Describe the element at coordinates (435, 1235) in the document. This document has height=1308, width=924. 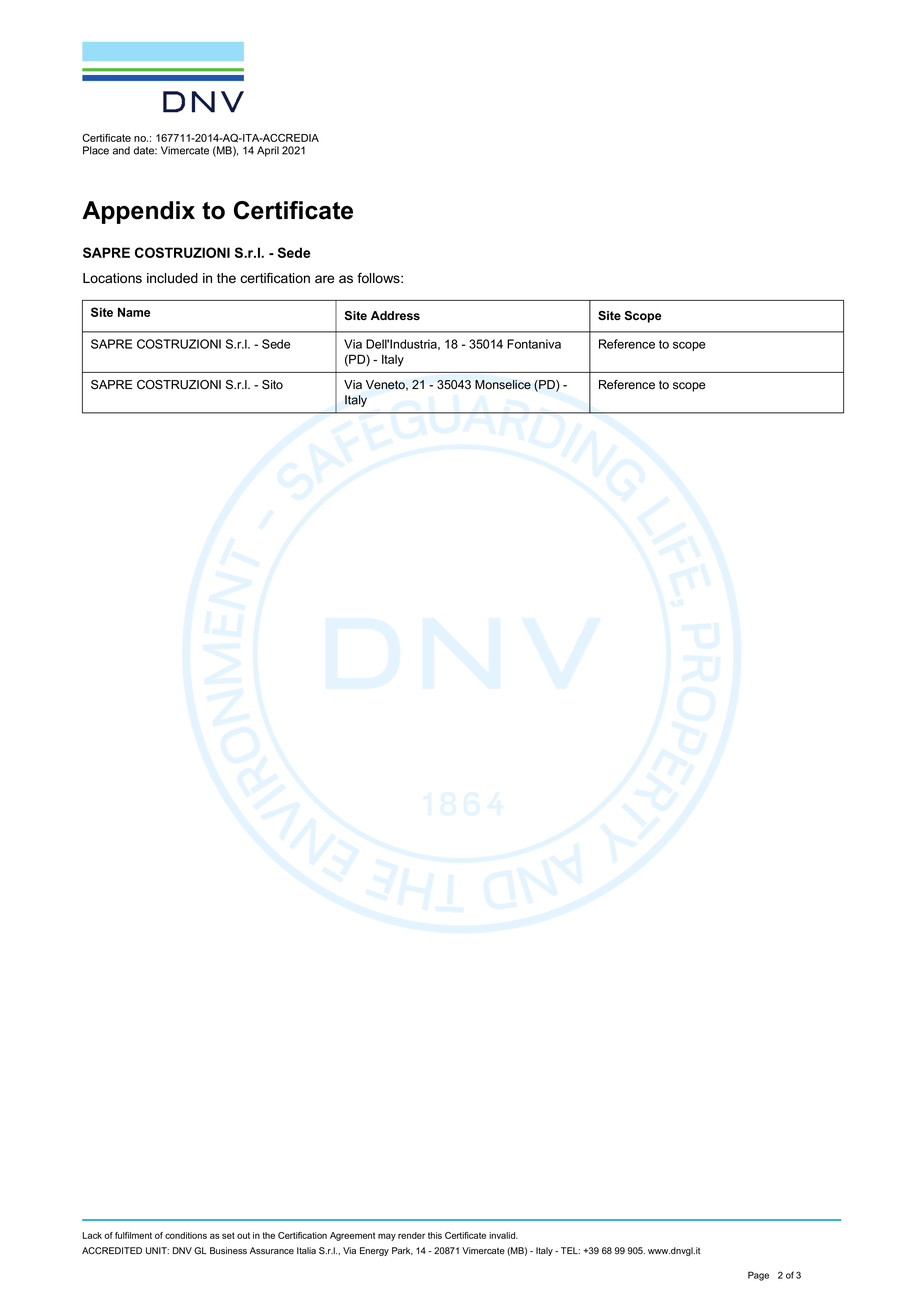
I see `this` at that location.
